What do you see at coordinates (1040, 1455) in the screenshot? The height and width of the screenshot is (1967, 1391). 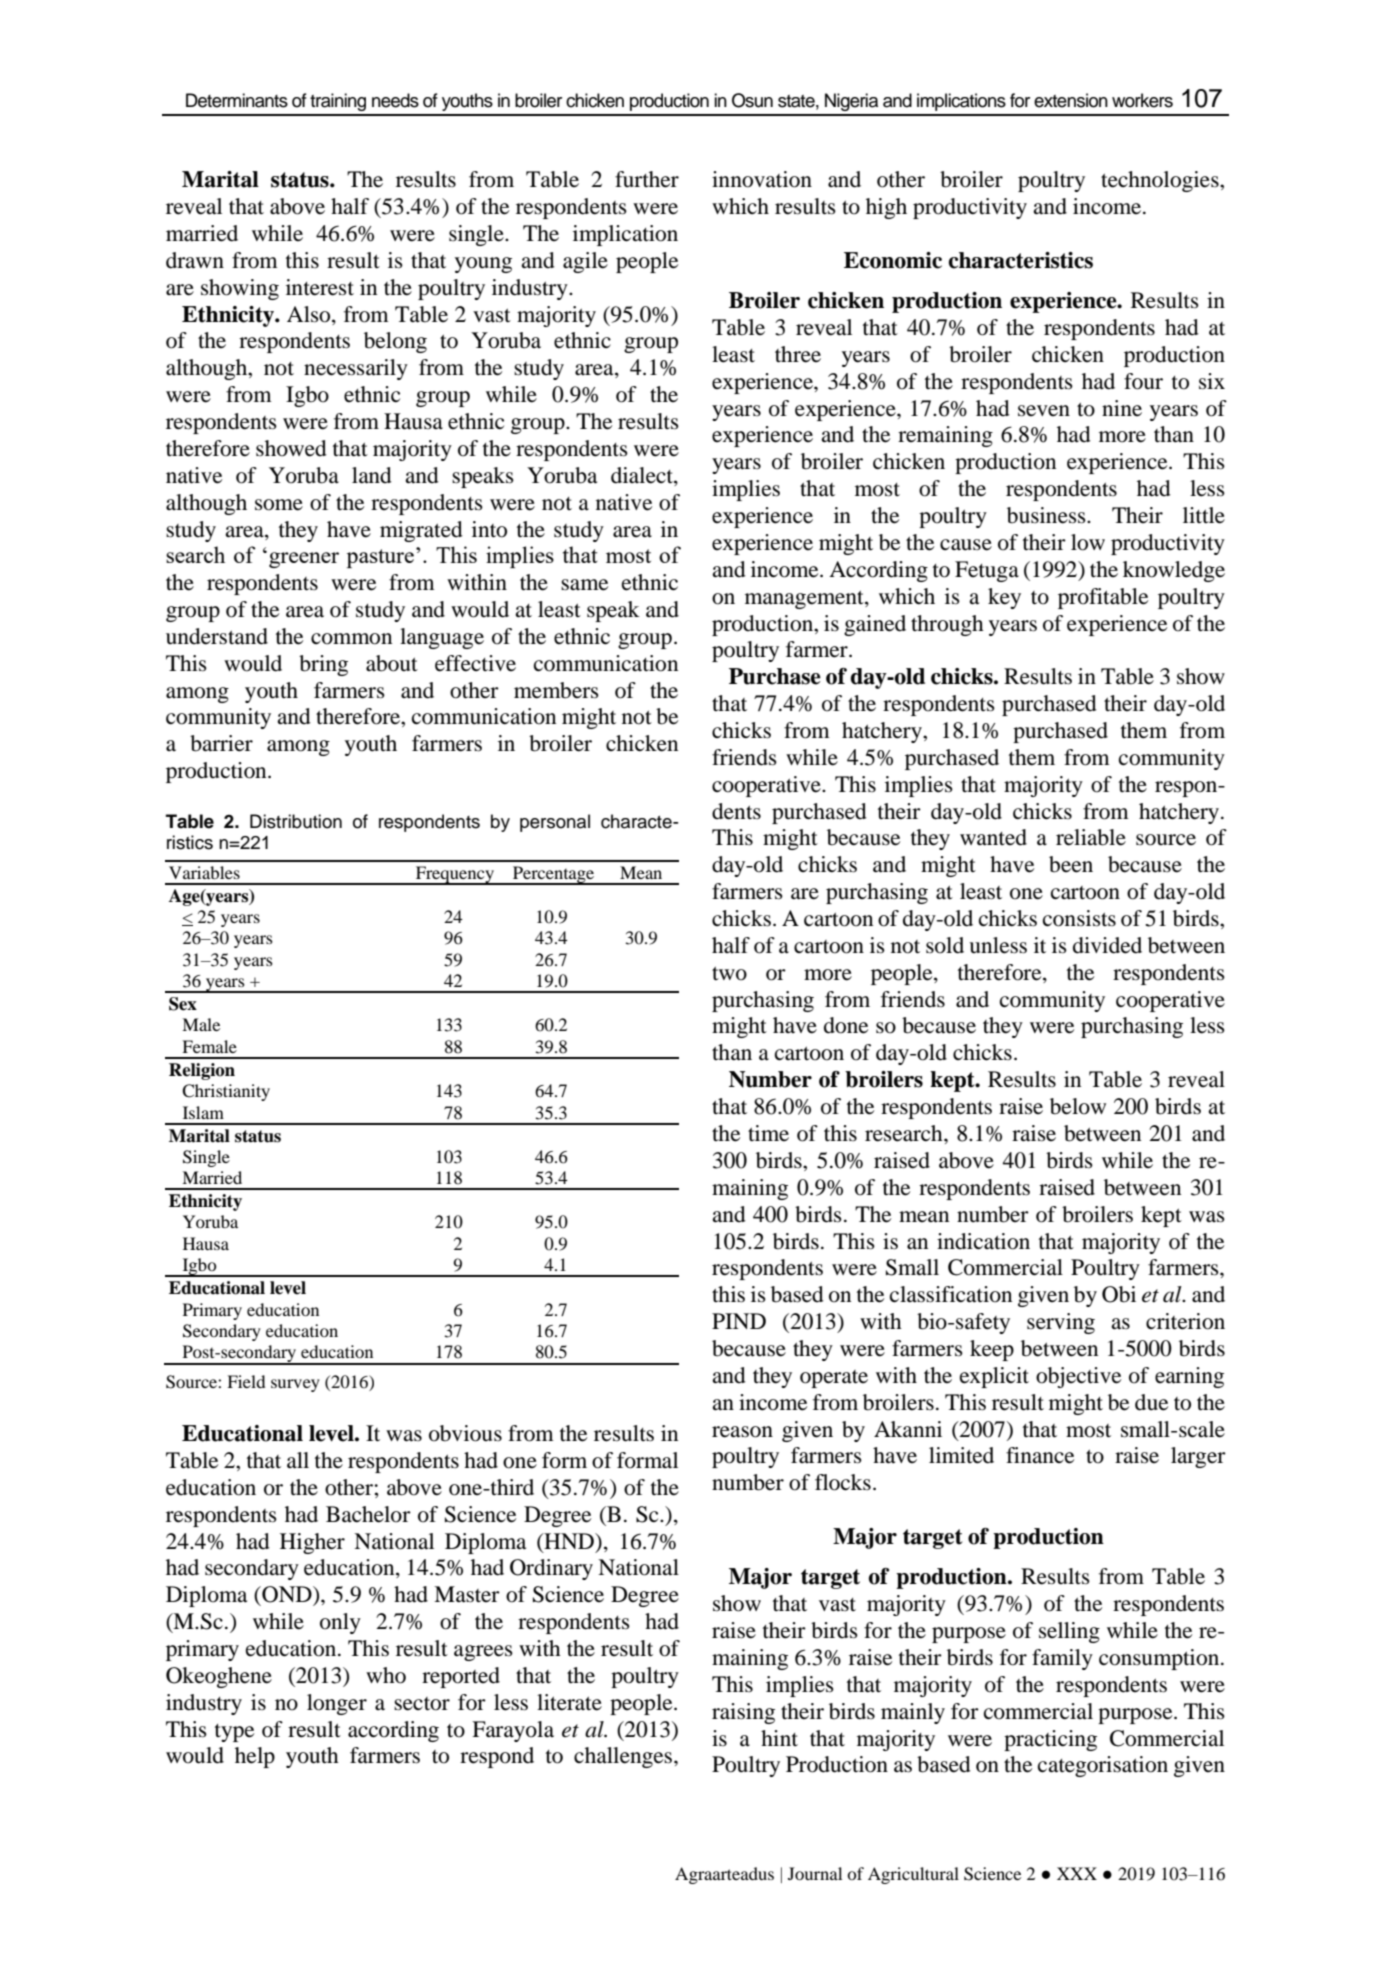 I see `finance` at bounding box center [1040, 1455].
